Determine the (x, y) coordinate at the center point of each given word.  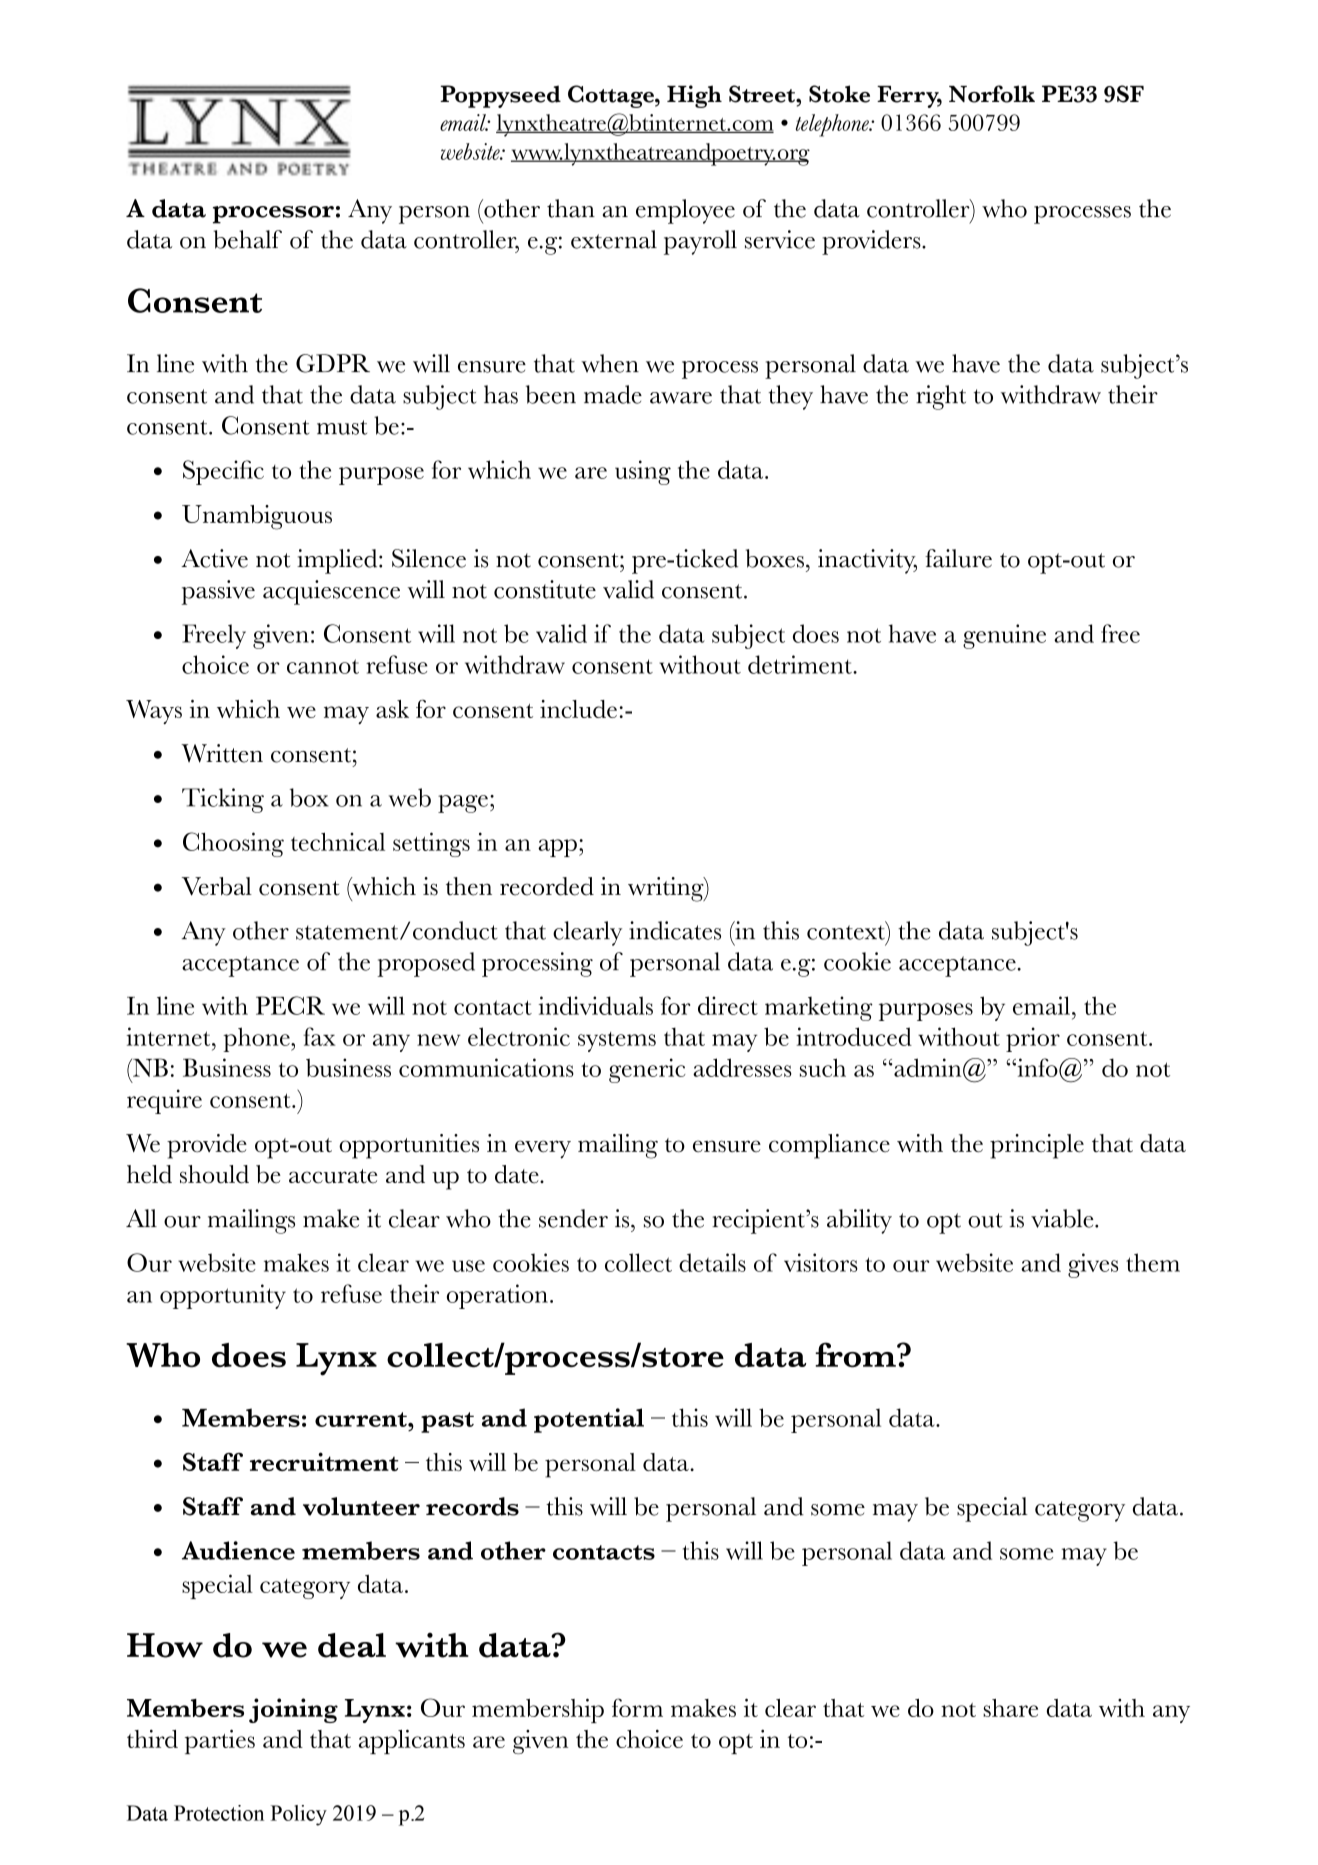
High (694, 96)
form (637, 1707)
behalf (248, 239)
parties (220, 1741)
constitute (545, 589)
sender (573, 1218)
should (214, 1174)
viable (1063, 1218)
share (1010, 1708)
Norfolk (992, 94)
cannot (323, 666)
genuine (1004, 636)
